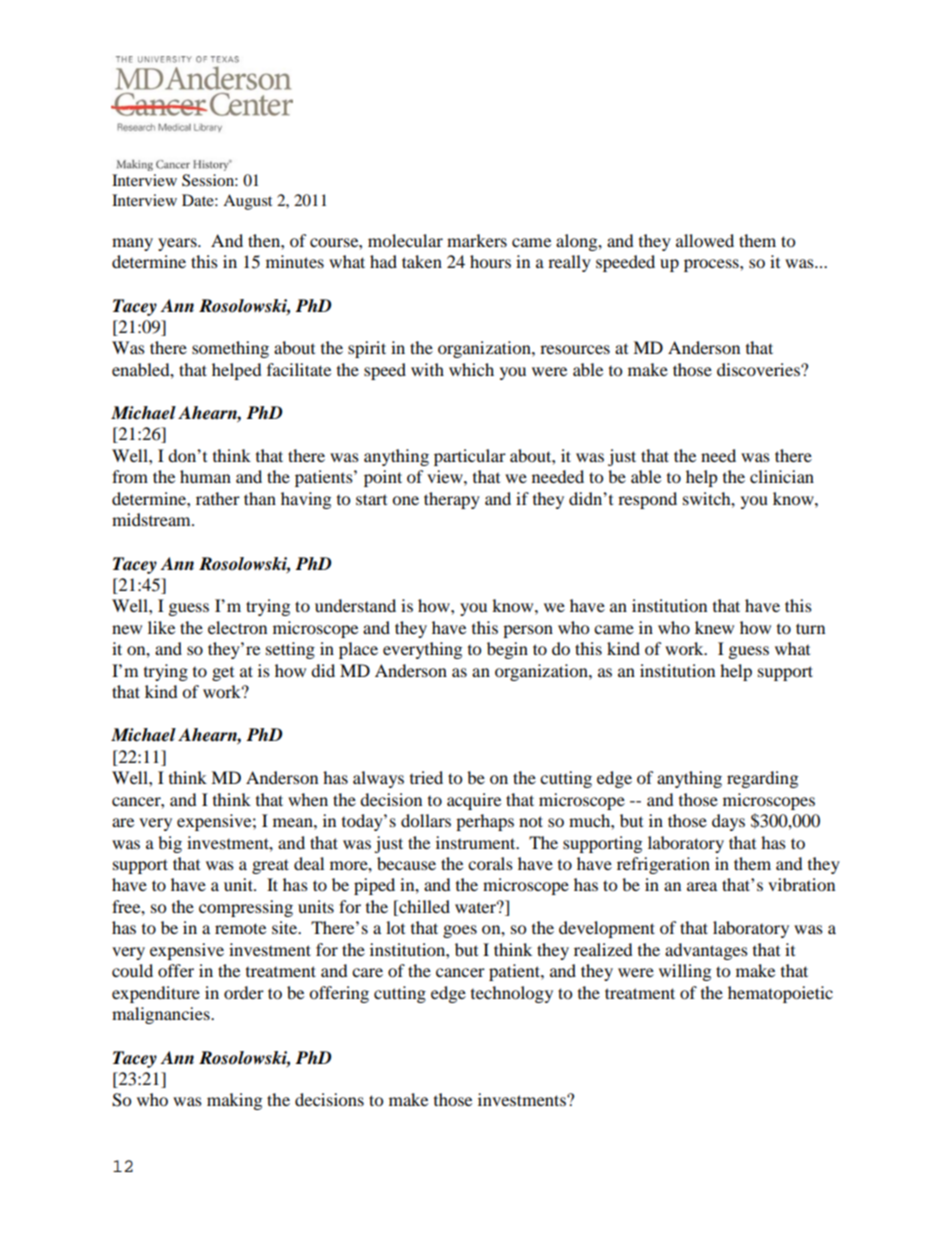 The height and width of the screenshot is (1233, 952). I want to click on making, so click(234, 1101).
